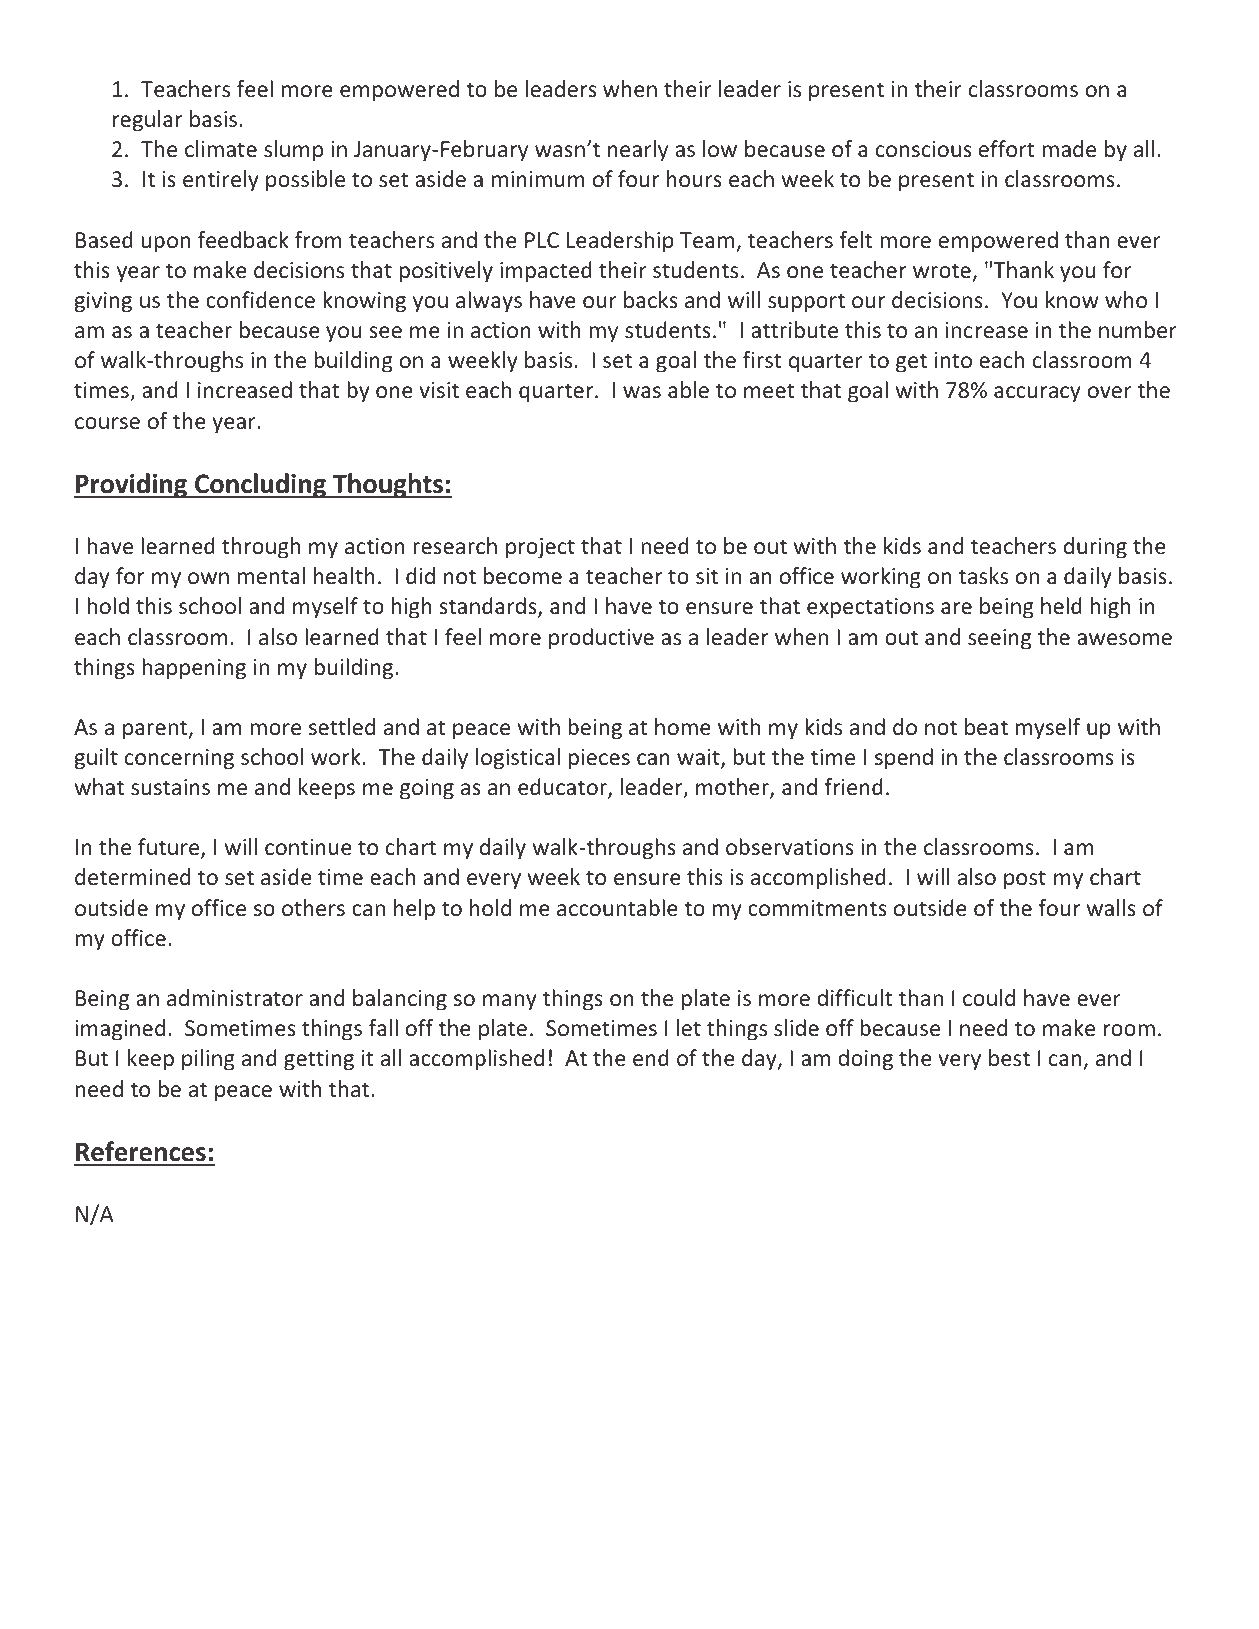 The width and height of the image is (1259, 1629). Describe the element at coordinates (563, 788) in the image. I see `educator` at that location.
